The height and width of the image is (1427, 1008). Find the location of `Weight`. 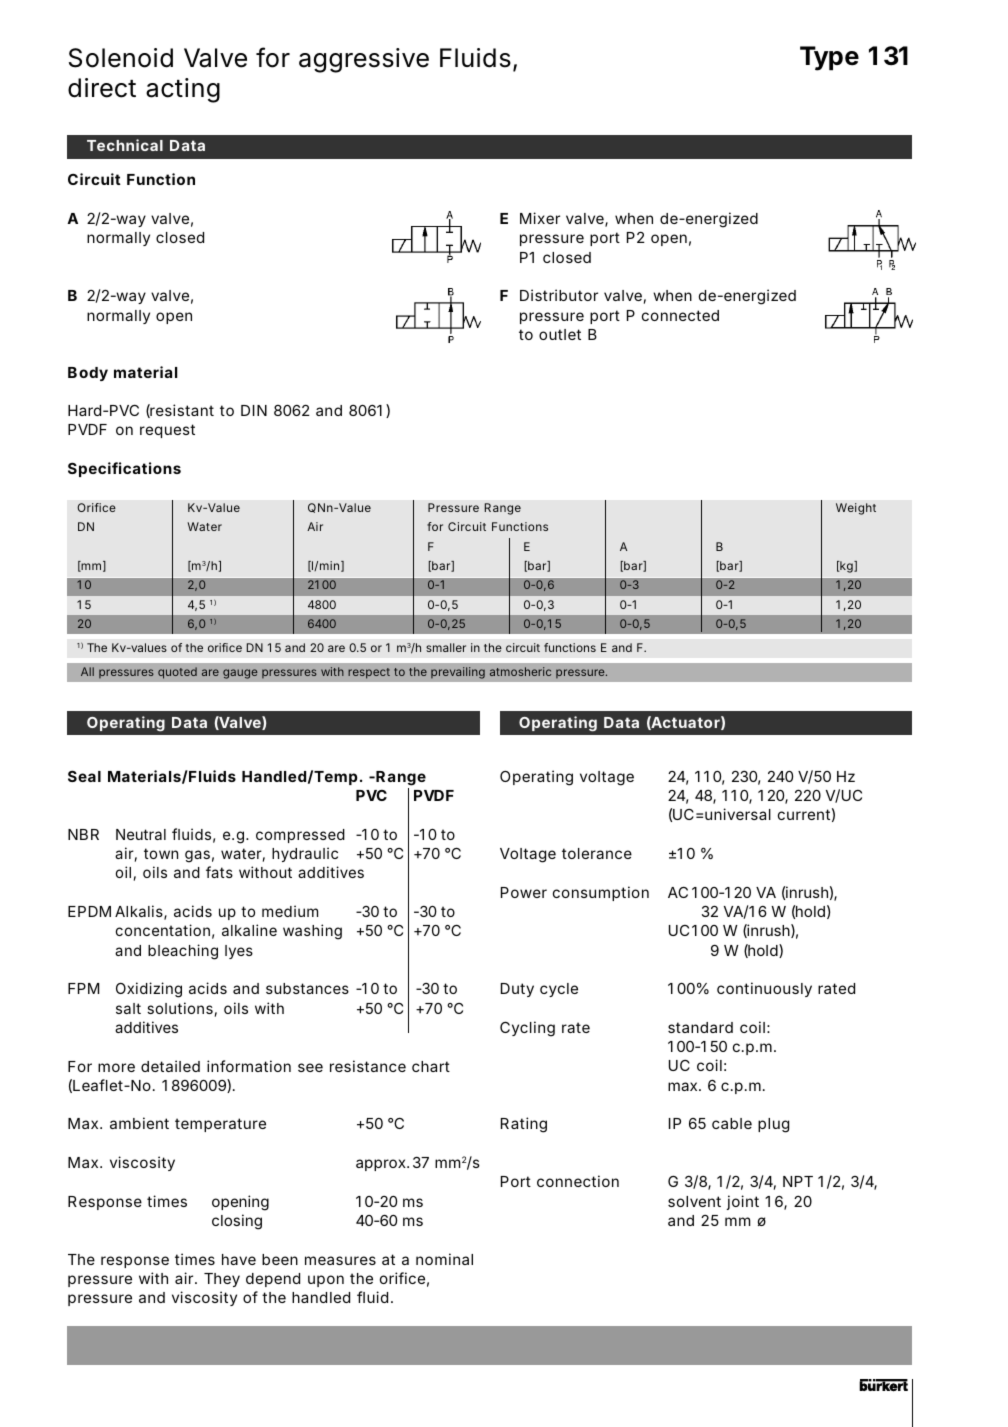

Weight is located at coordinates (856, 509).
